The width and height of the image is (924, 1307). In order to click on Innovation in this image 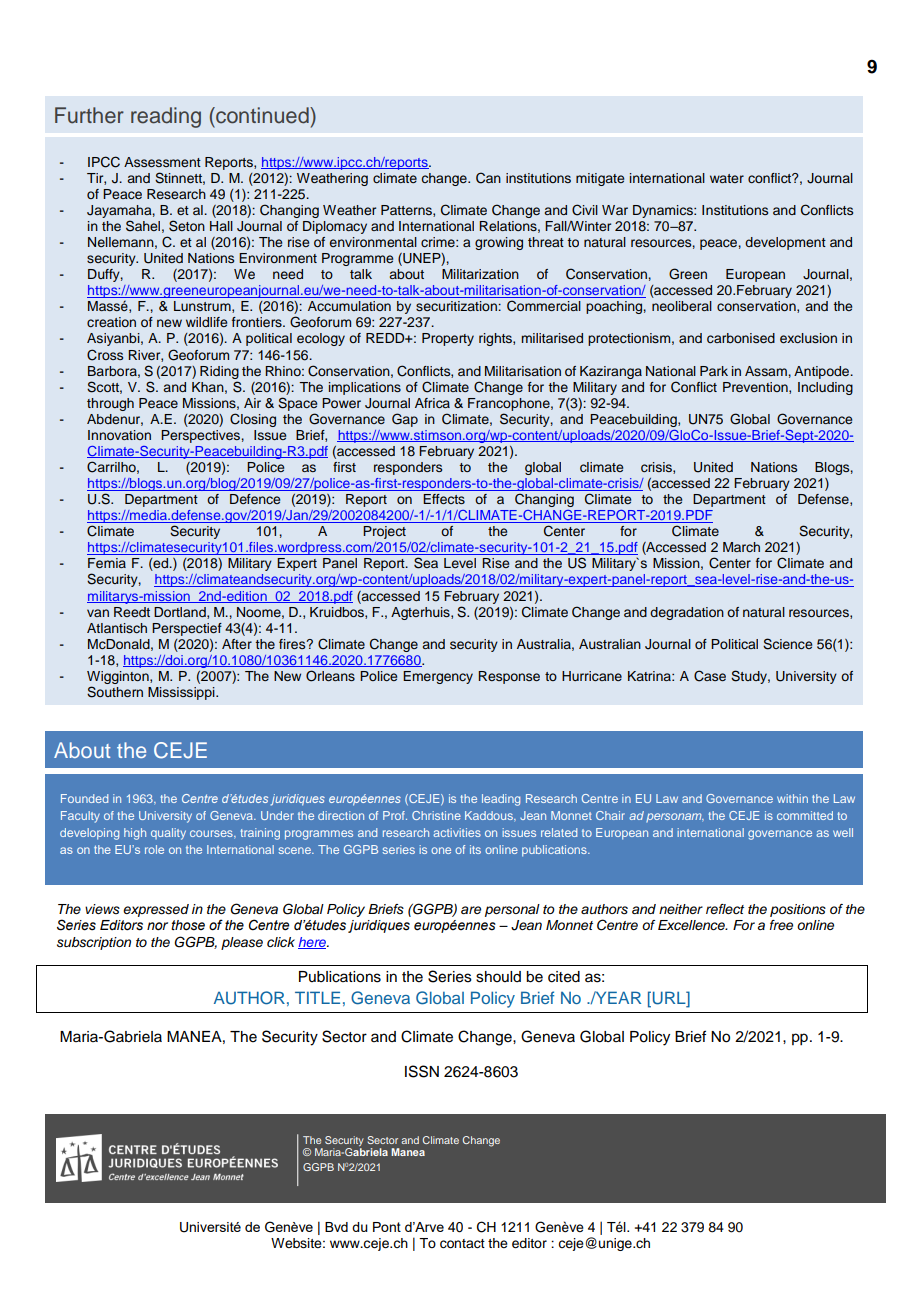, I will do `click(119, 435)`.
